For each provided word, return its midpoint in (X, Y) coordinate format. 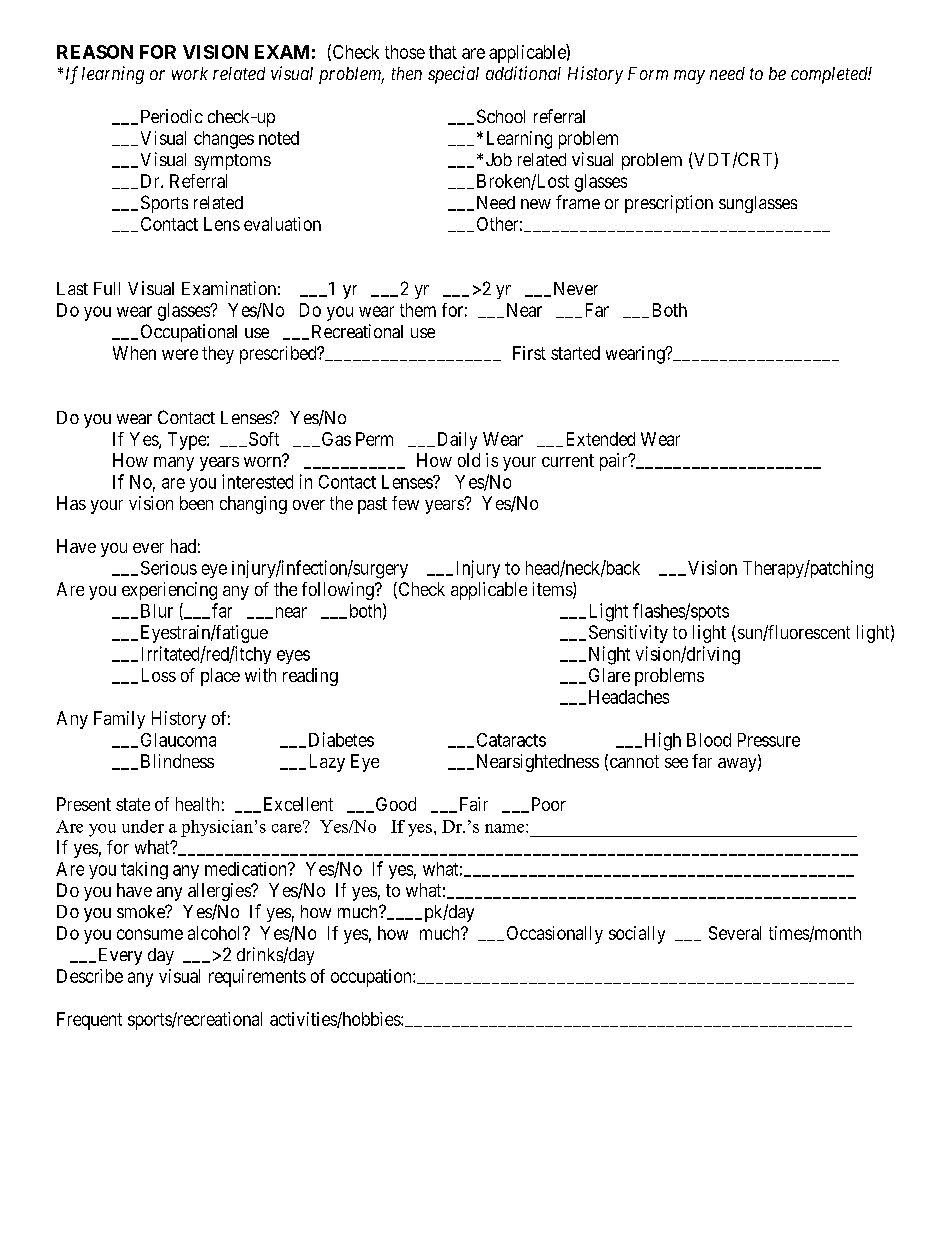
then (407, 73)
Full (107, 288)
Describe (90, 976)
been (196, 503)
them (418, 310)
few (405, 503)
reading (310, 677)
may (689, 77)
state (133, 804)
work (190, 73)
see (676, 763)
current (568, 460)
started (575, 353)
